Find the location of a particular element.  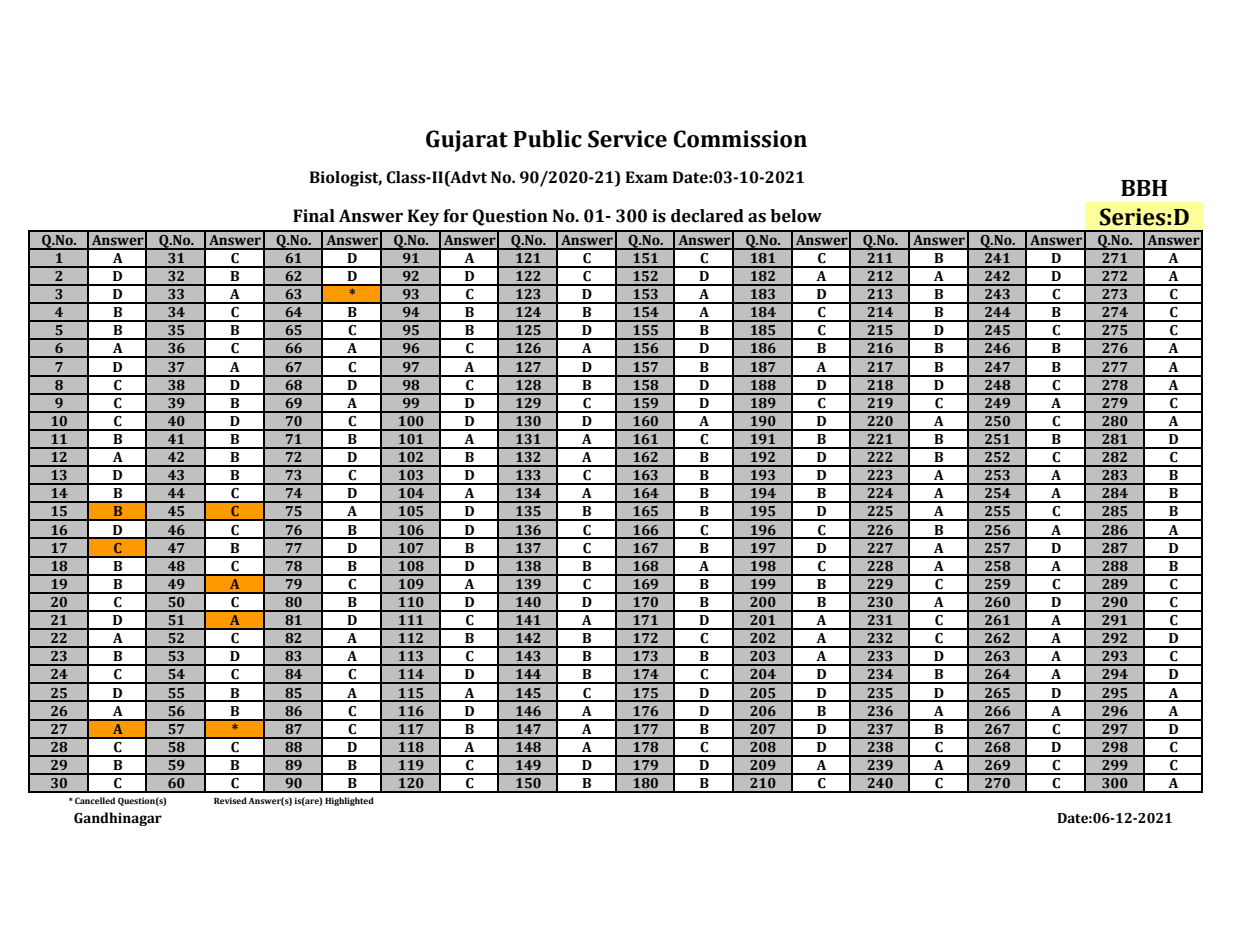

Service is located at coordinates (627, 139).
